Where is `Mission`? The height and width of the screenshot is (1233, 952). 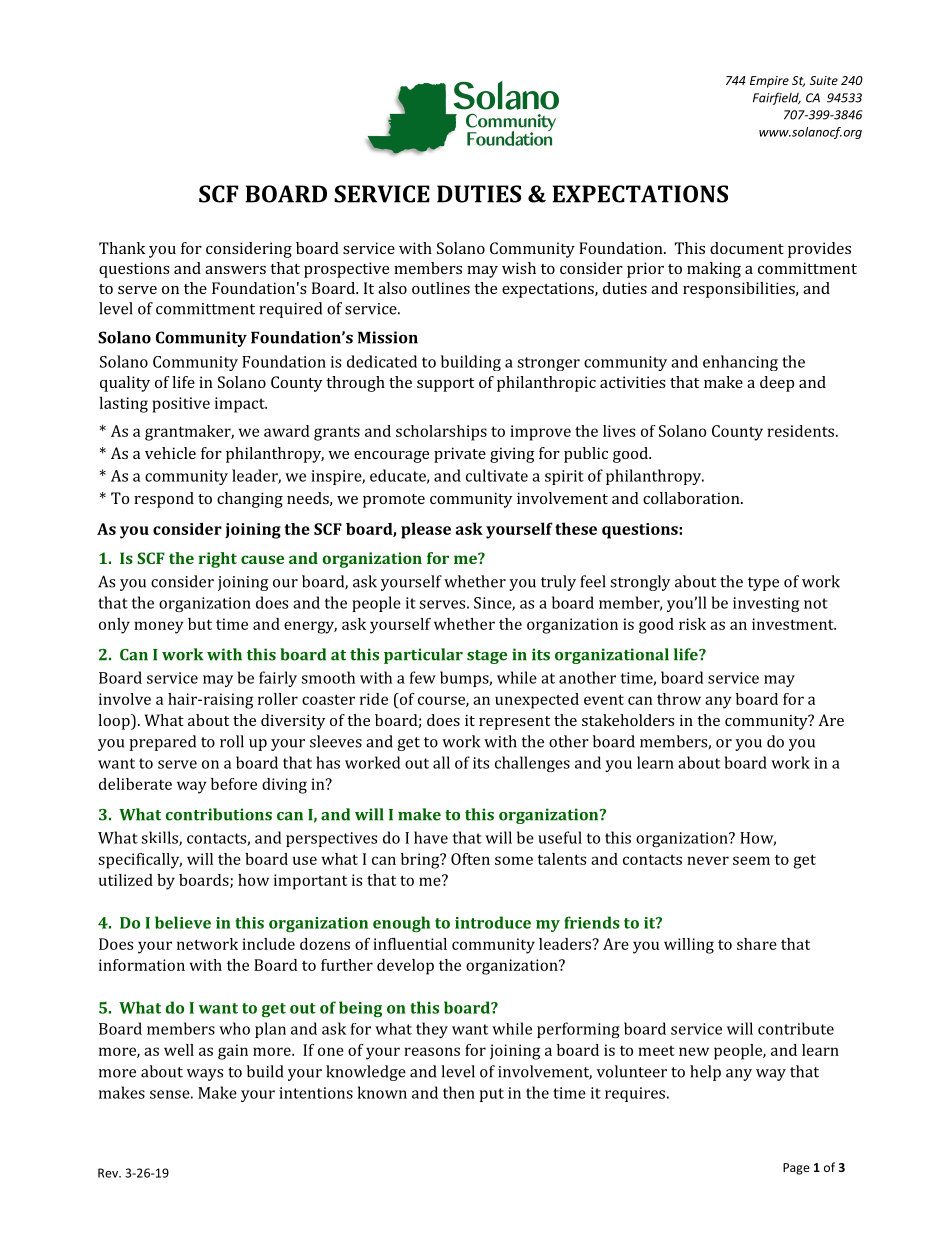
Mission is located at coordinates (388, 337).
